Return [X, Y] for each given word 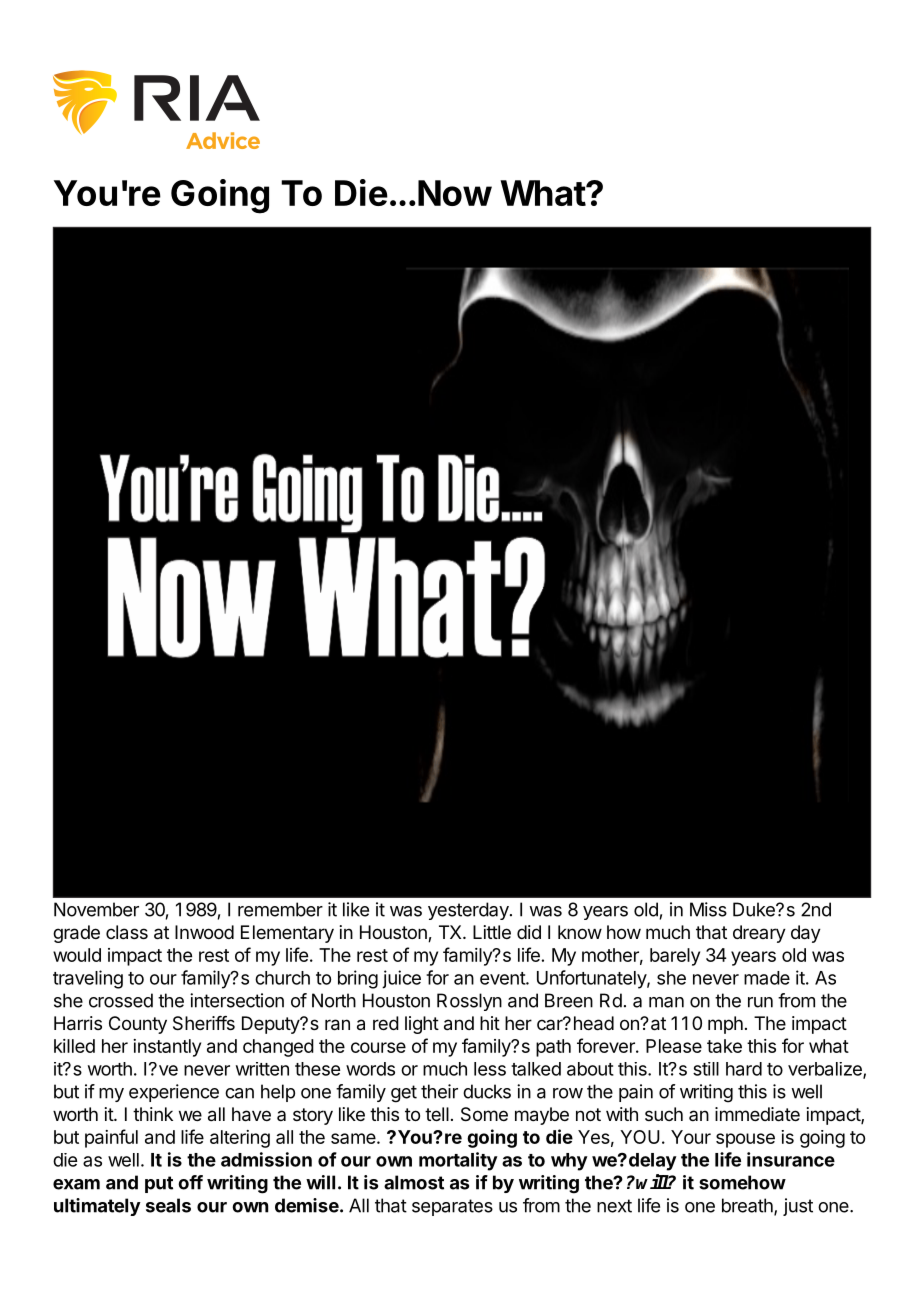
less [490, 1069]
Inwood [204, 932]
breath [748, 1206]
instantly [167, 1048]
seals [168, 1205]
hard [744, 1069]
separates [452, 1207]
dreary [759, 934]
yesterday [469, 911]
